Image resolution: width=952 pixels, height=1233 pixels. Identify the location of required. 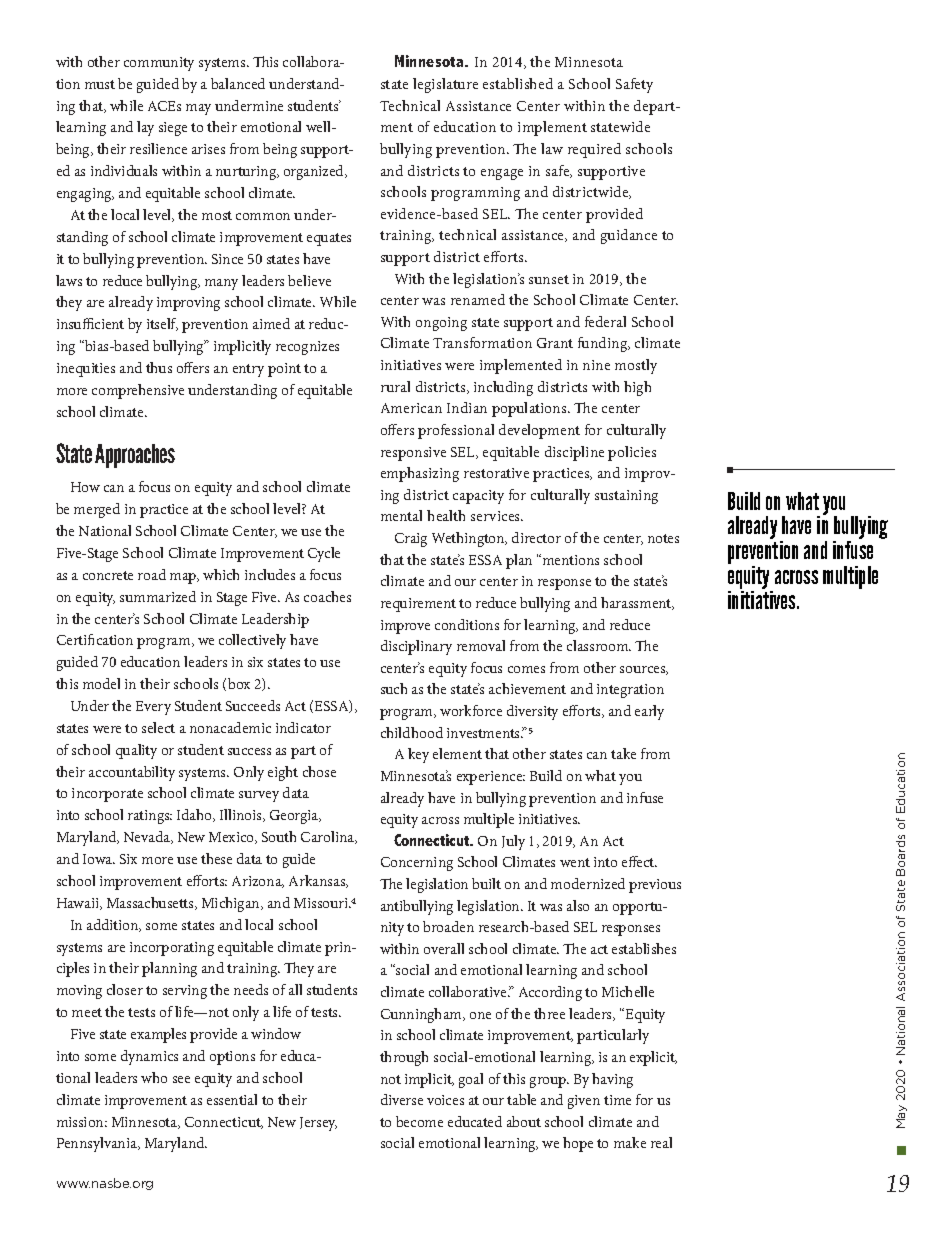
(594, 150).
